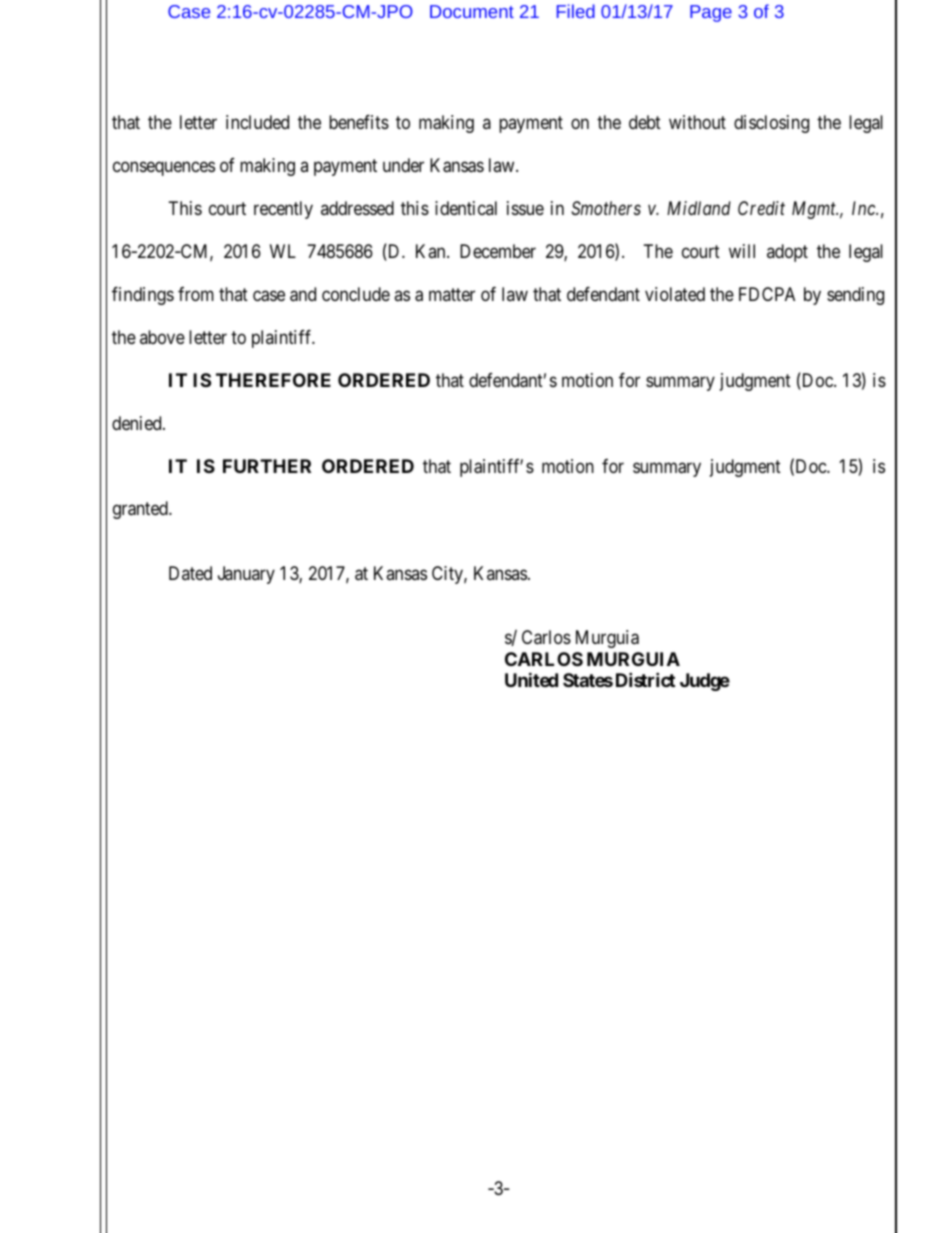 This page has width=952, height=1233. Describe the element at coordinates (531, 680) in the page. I see `United` at that location.
